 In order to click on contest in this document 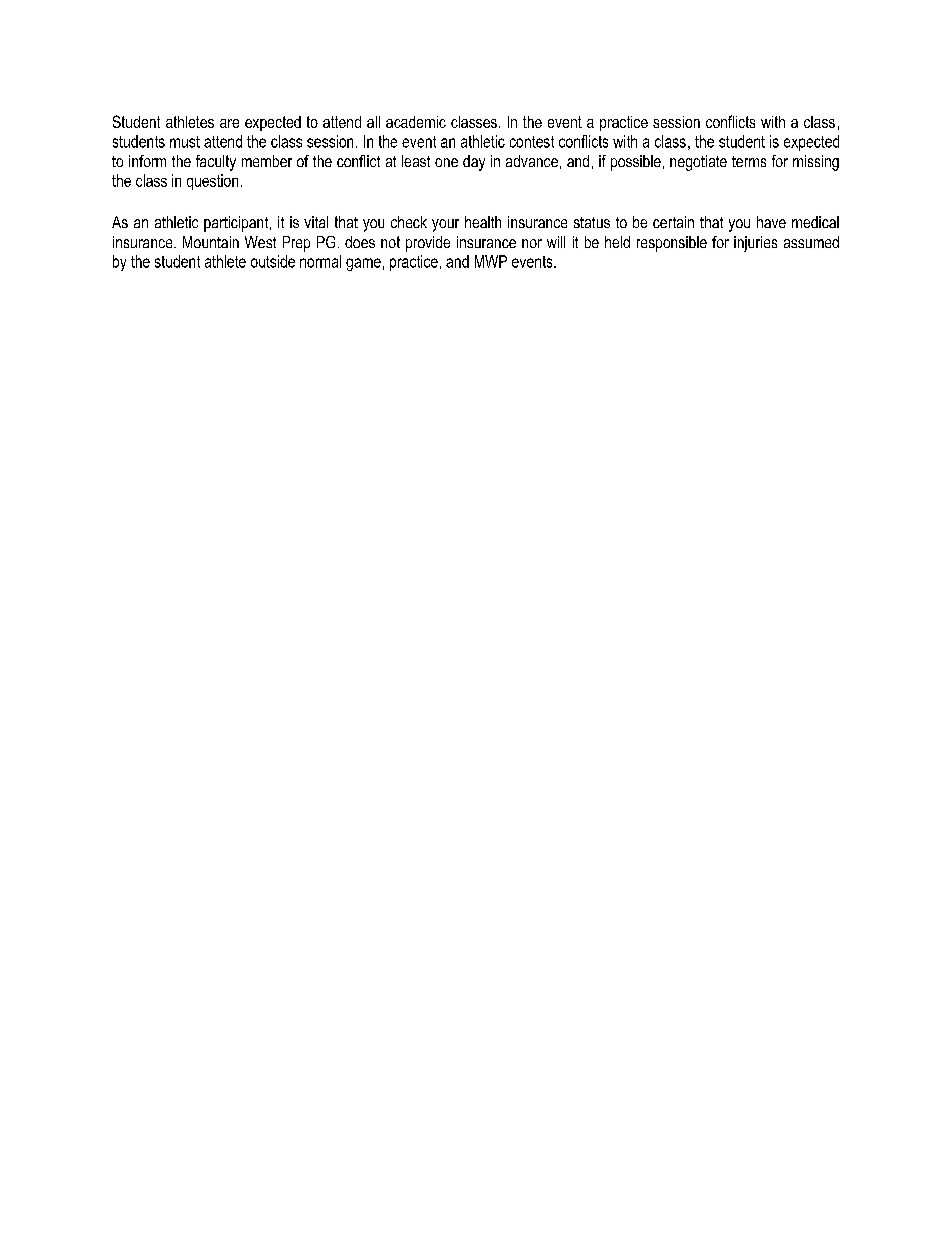, I will do `click(532, 142)`.
